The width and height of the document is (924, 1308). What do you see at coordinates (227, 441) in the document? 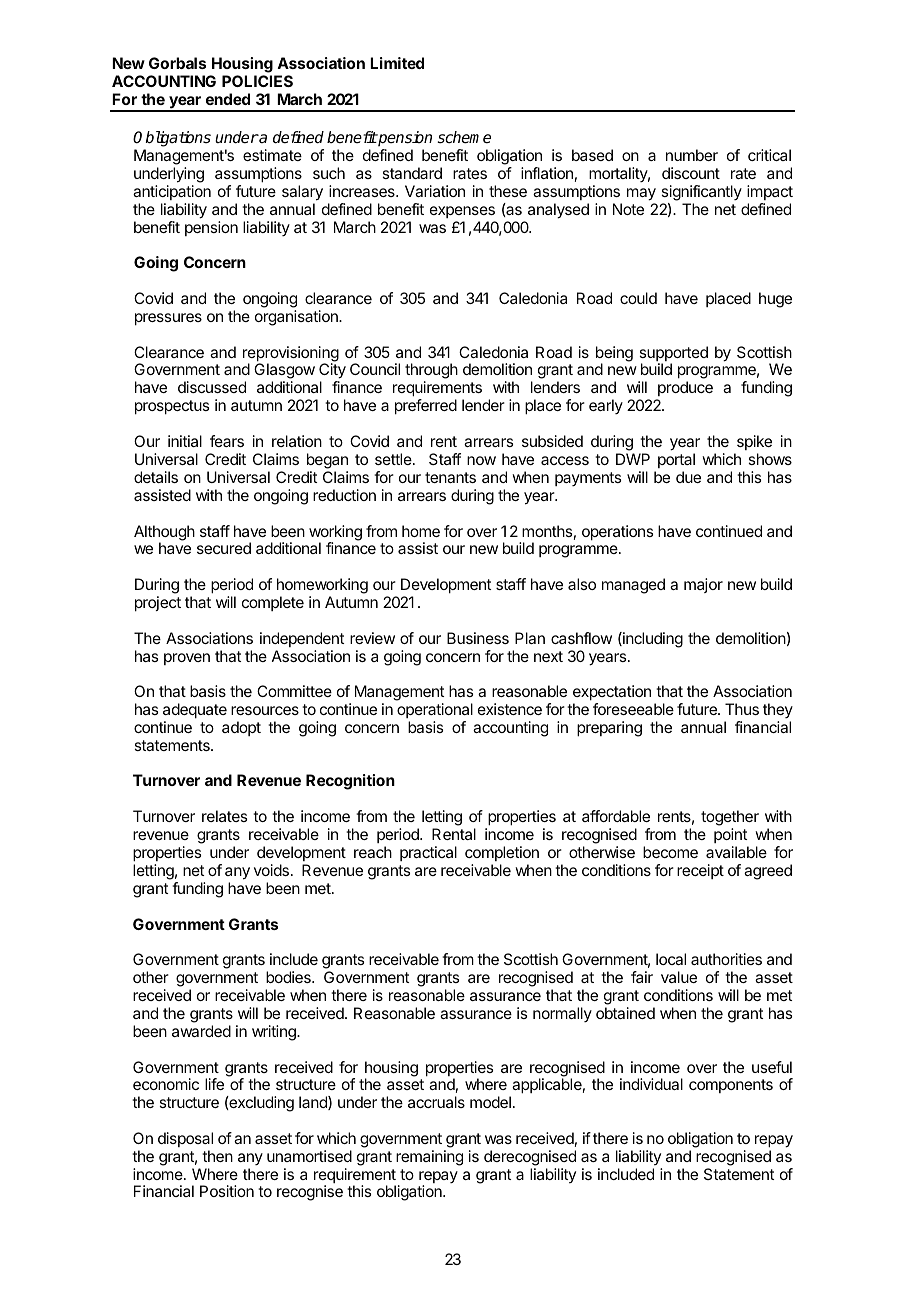
I see `fears` at bounding box center [227, 441].
